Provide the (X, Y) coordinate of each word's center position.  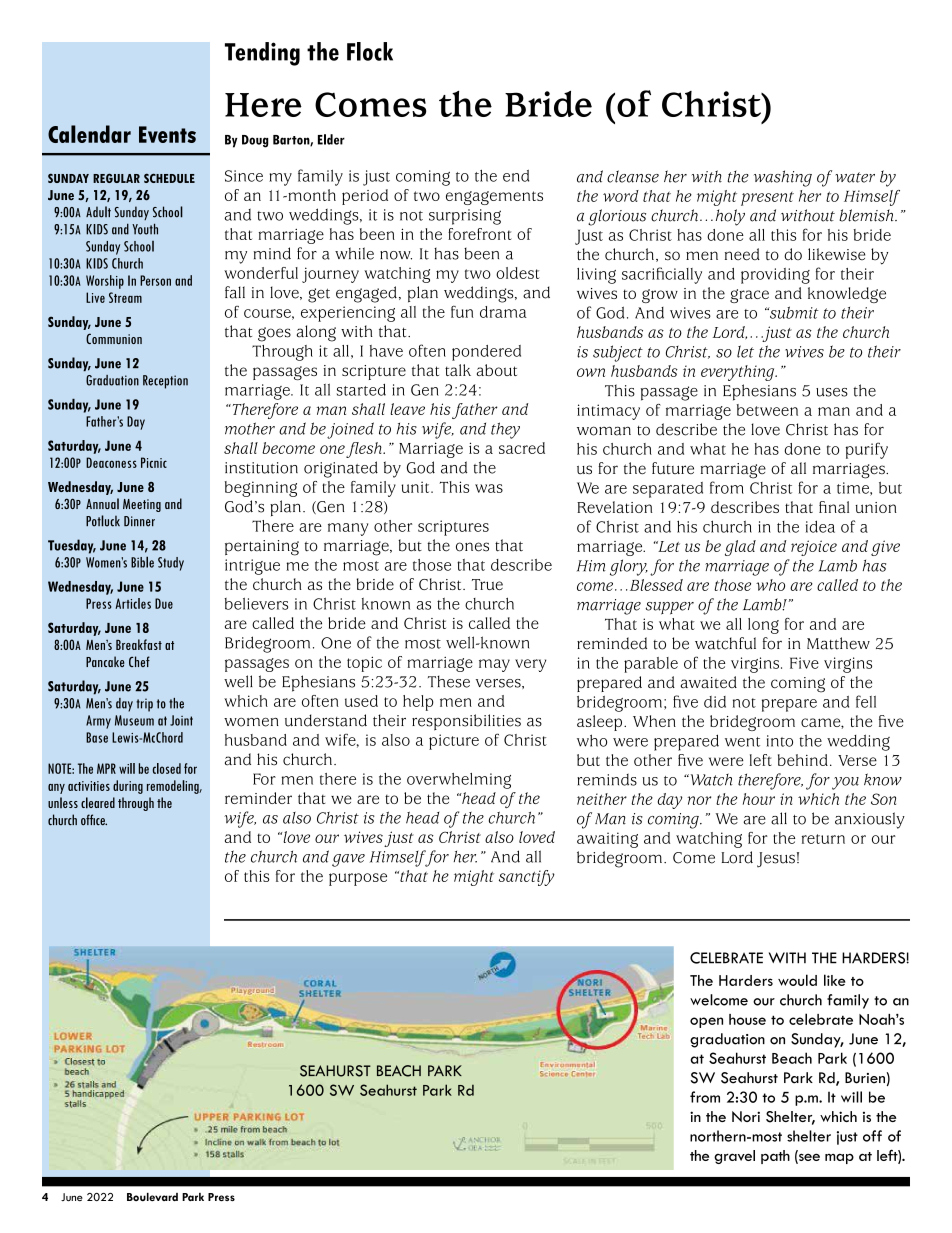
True (487, 584)
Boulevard (152, 1197)
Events (167, 134)
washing (783, 178)
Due (164, 603)
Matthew (838, 643)
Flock (370, 51)
